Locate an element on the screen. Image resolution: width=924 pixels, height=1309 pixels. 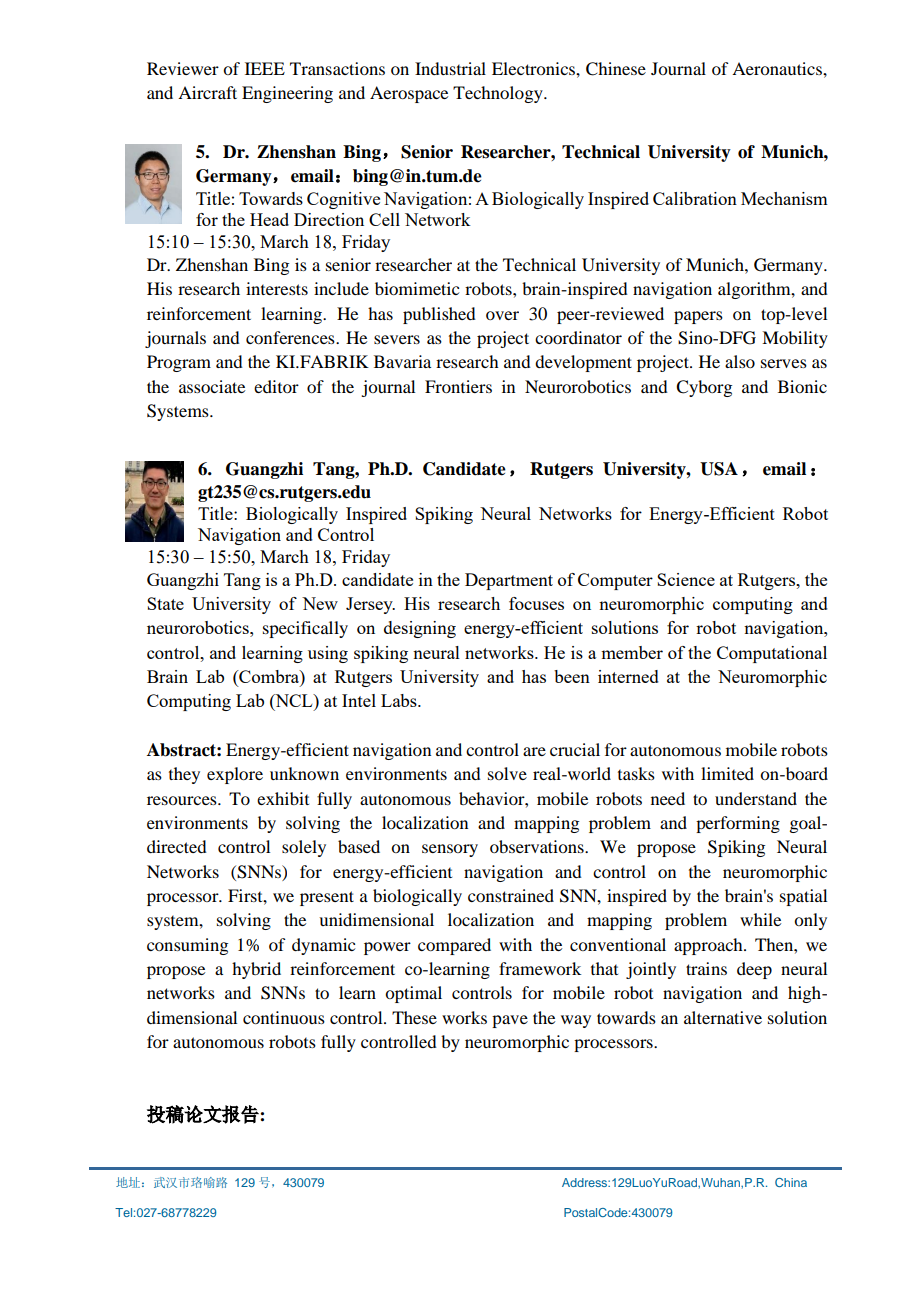
Technology is located at coordinates (499, 94).
